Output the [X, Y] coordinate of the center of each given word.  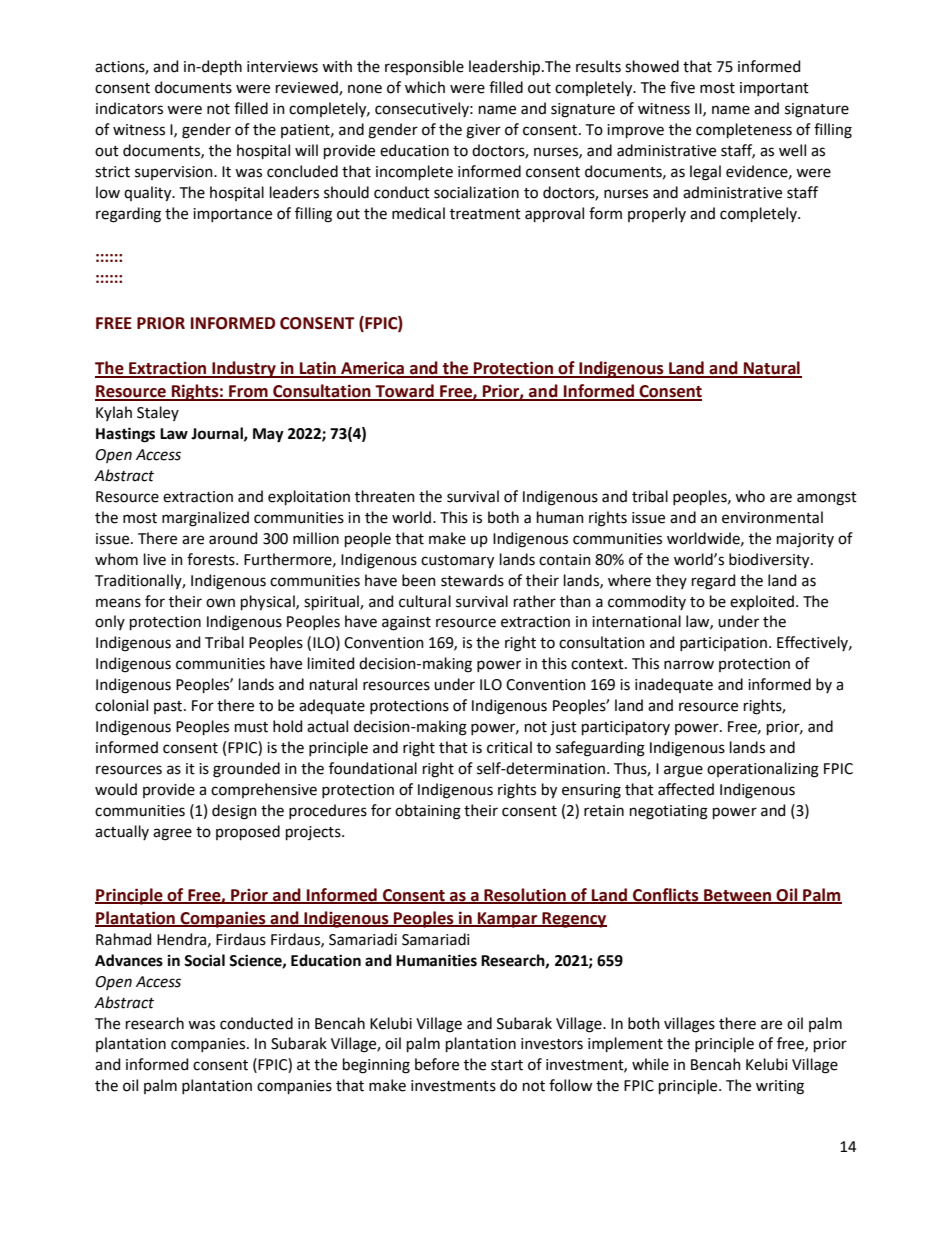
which [425, 87]
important [774, 89]
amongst [827, 499]
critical [509, 747]
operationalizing [763, 770]
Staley [158, 413]
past [169, 707]
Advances [129, 960]
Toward [404, 392]
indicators [129, 108]
